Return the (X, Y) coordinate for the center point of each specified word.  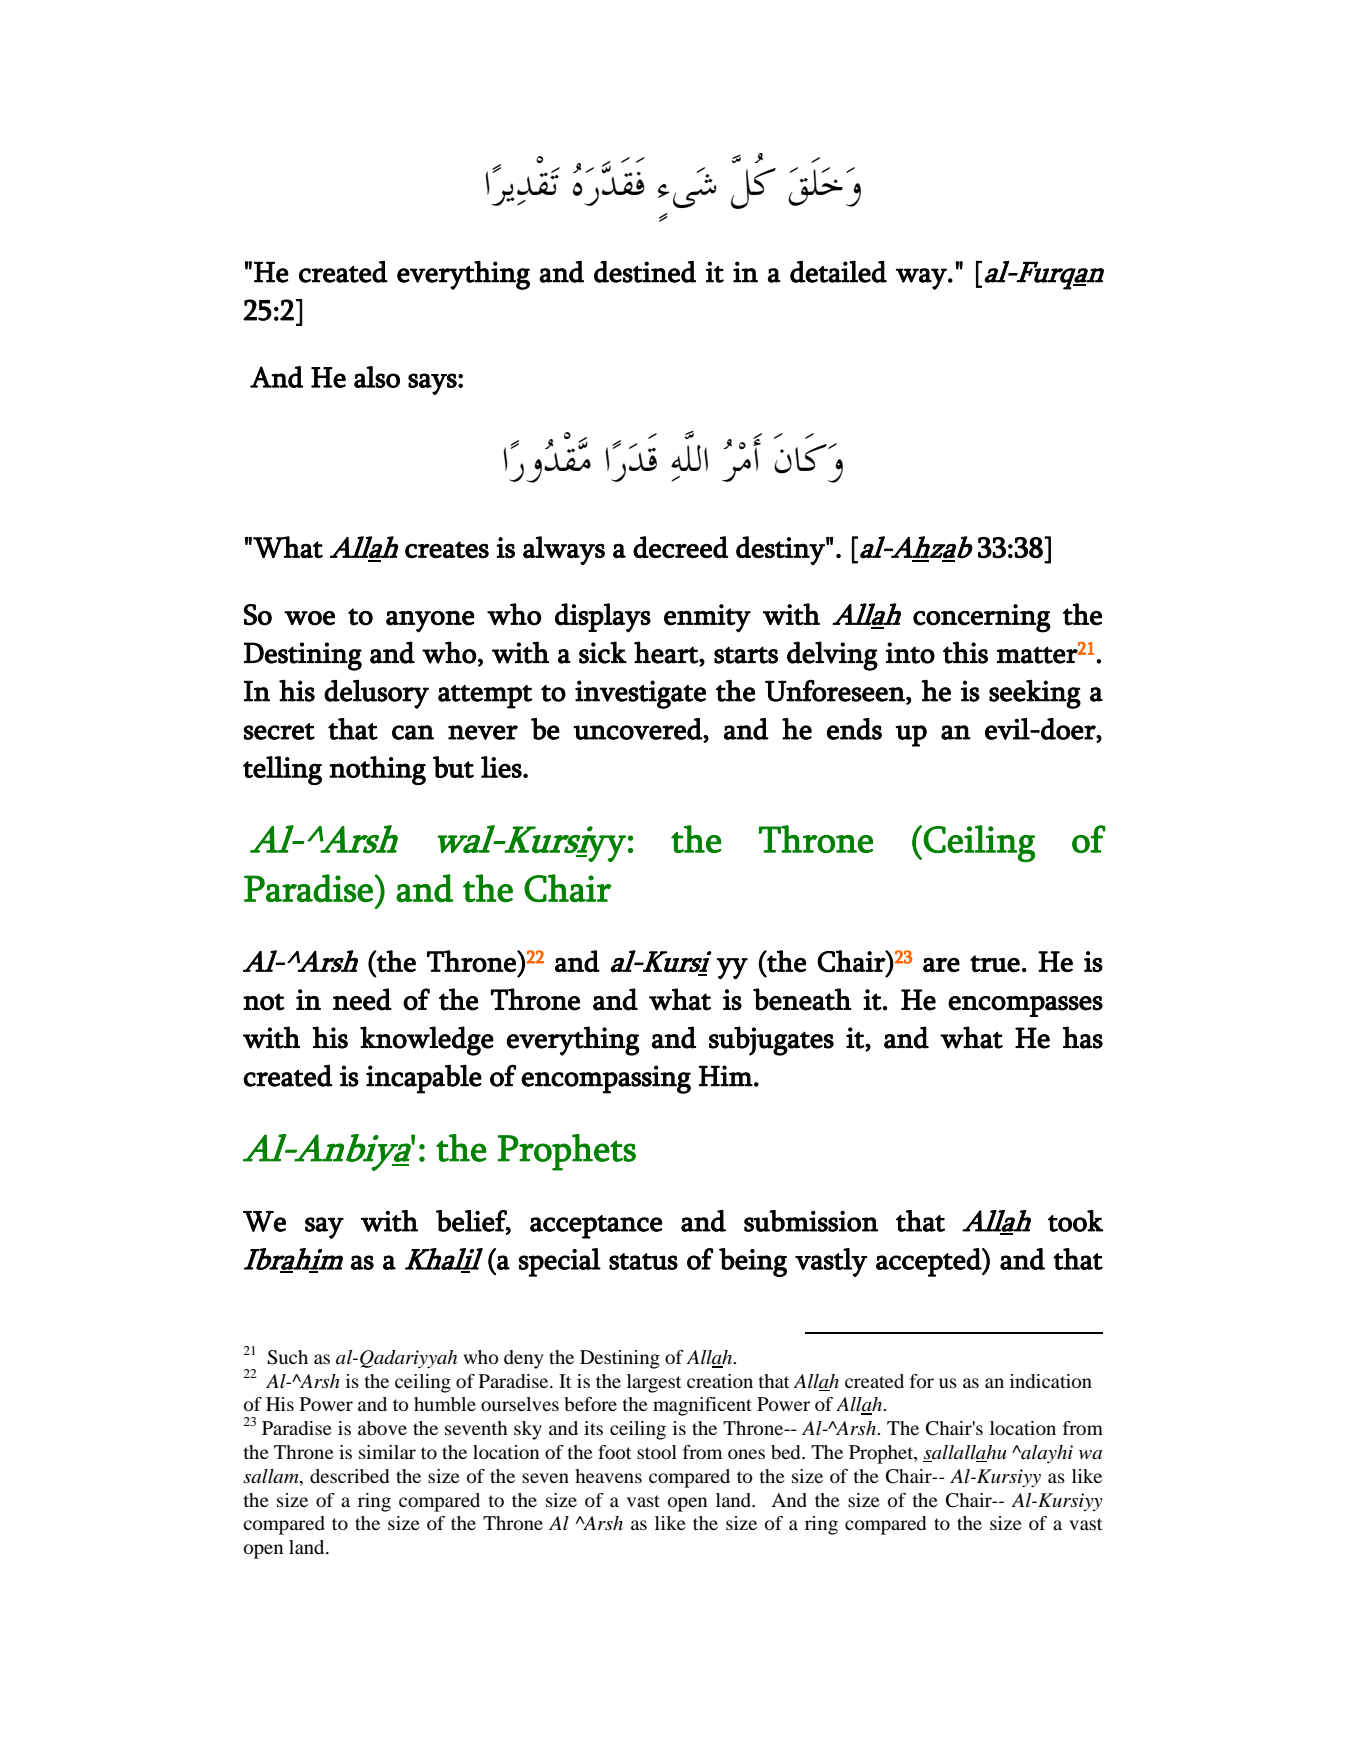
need (362, 999)
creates (447, 550)
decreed (681, 547)
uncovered (638, 730)
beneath (802, 999)
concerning (982, 618)
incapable (424, 1079)
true (995, 964)
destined (645, 272)
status (643, 1261)
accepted (929, 1262)
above (382, 1428)
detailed (838, 272)
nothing (377, 770)
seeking (1035, 694)
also (377, 377)
